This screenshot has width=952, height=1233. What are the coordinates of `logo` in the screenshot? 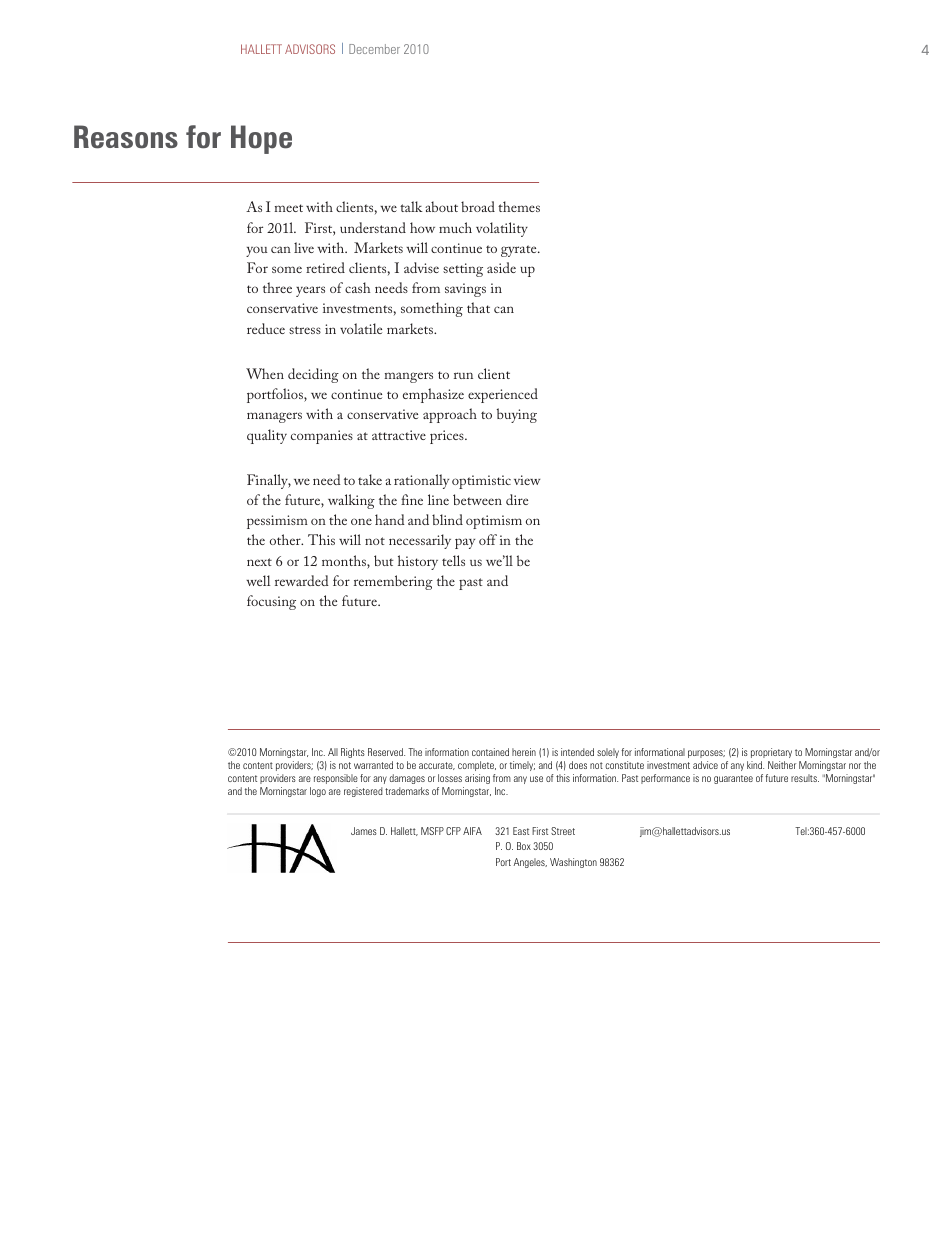 It's located at (318, 792).
